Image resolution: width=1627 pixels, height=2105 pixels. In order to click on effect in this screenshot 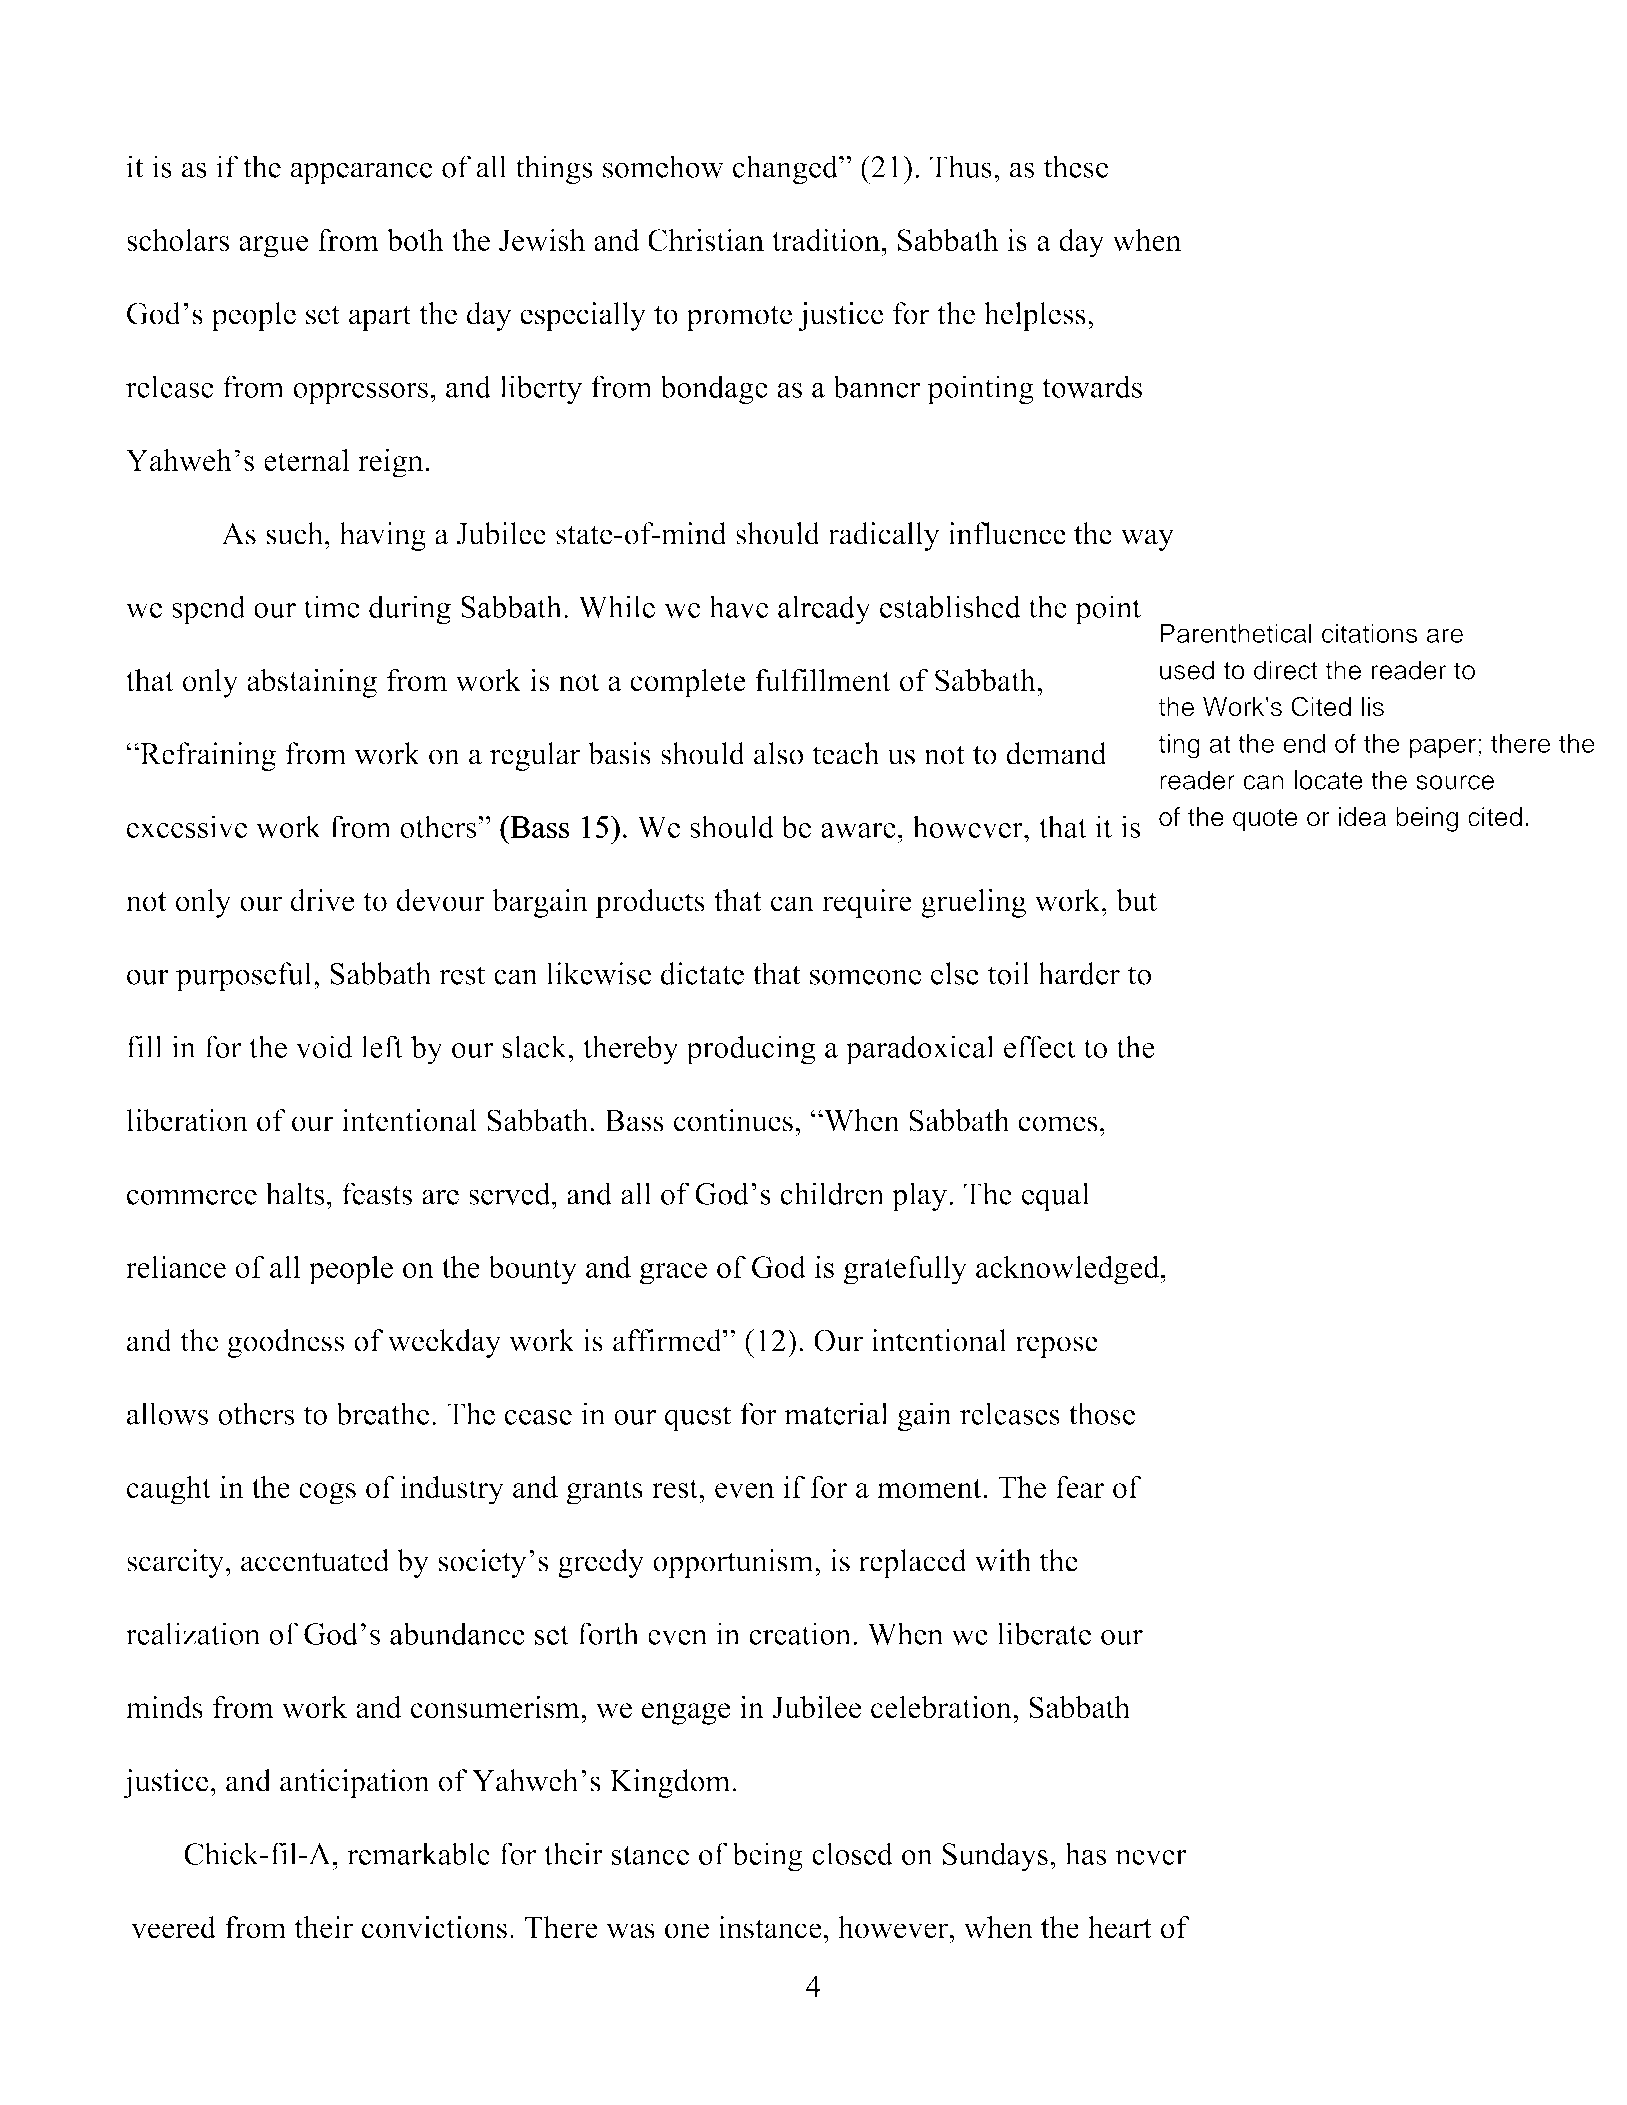, I will do `click(1040, 1046)`.
